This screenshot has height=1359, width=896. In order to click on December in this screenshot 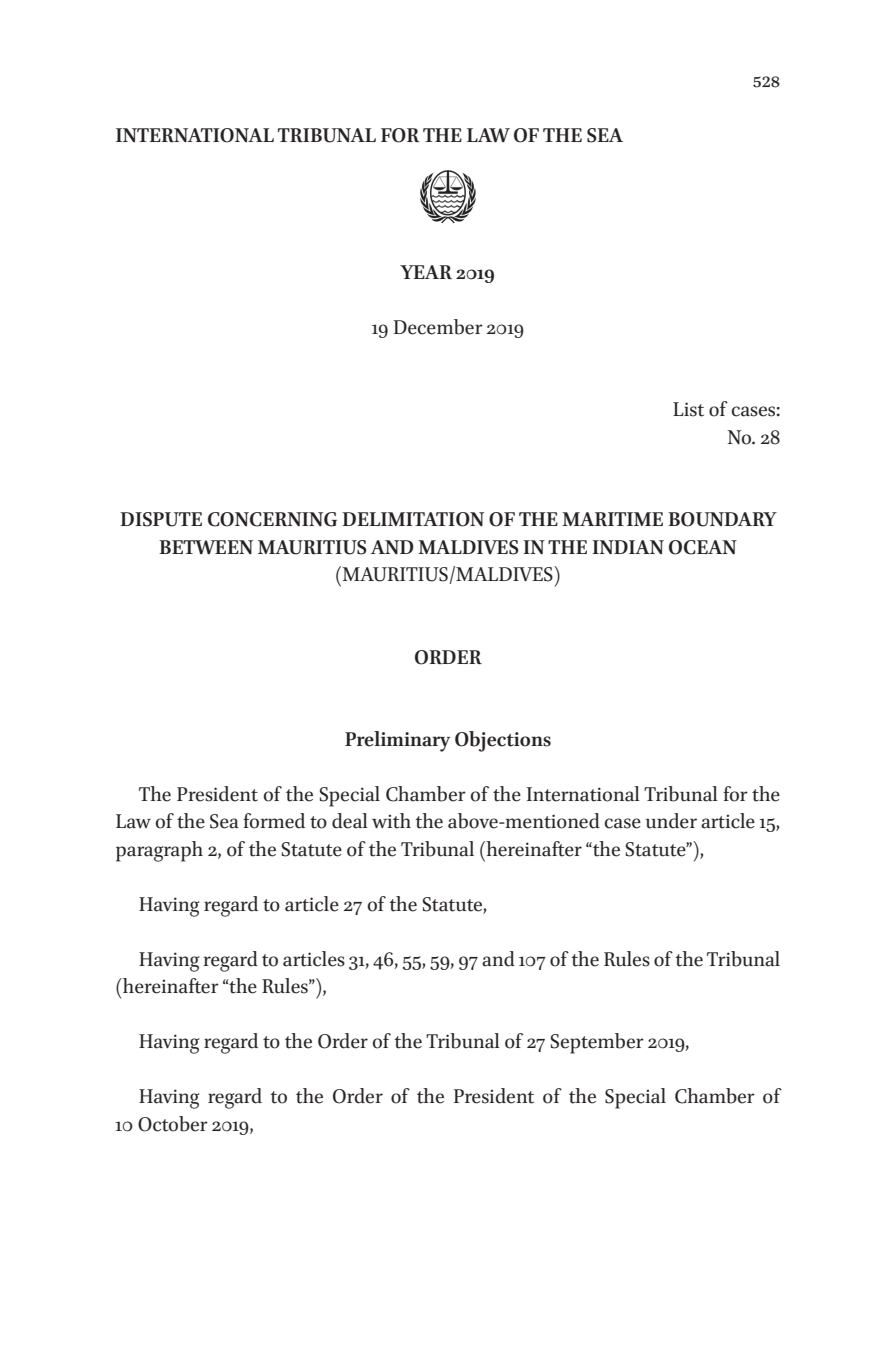, I will do `click(438, 327)`.
